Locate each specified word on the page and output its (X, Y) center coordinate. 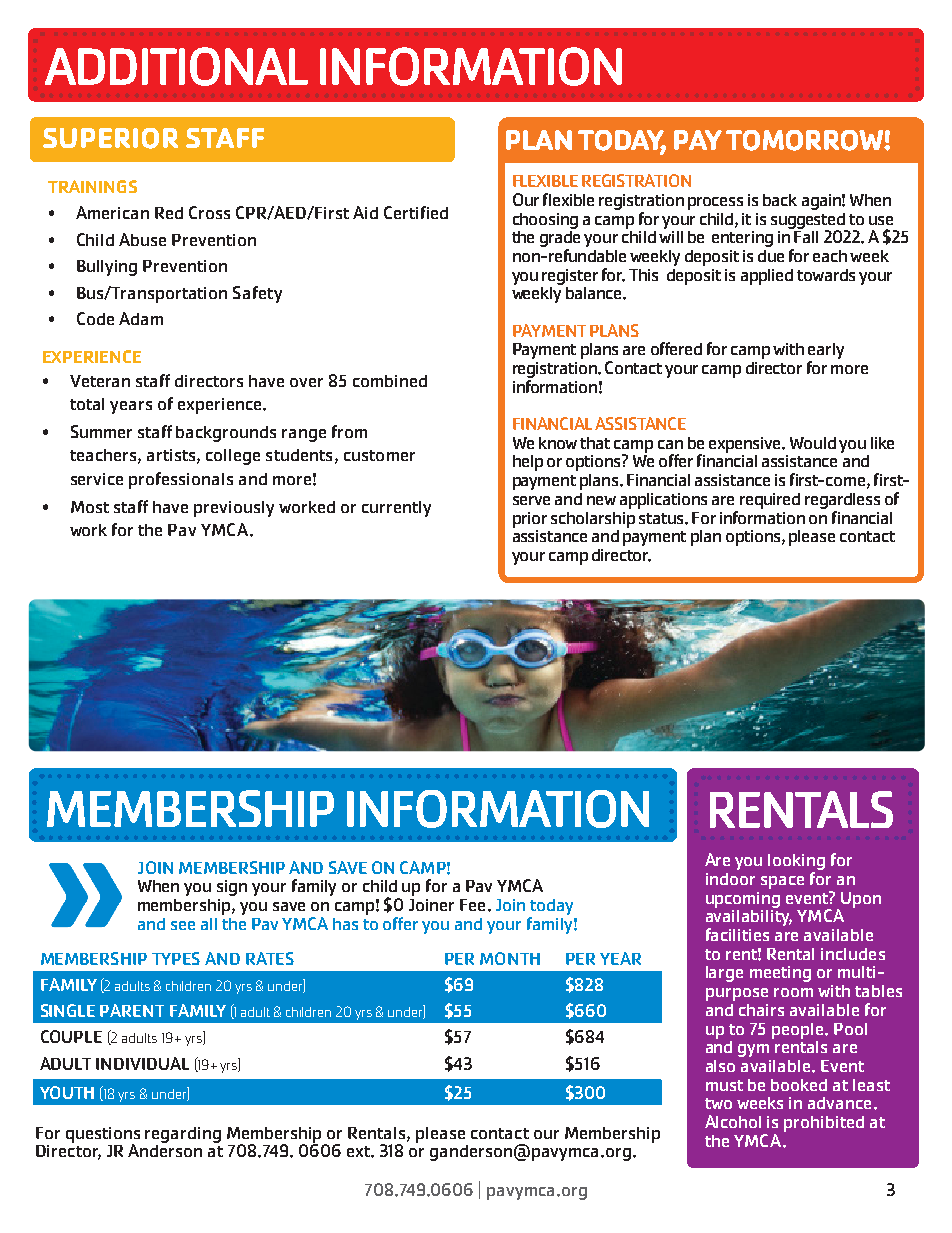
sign (232, 888)
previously (234, 509)
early (826, 352)
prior (530, 520)
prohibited (824, 1124)
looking (796, 863)
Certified (416, 212)
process (715, 203)
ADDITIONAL (176, 66)
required (770, 501)
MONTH (510, 958)
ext (359, 1151)
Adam (141, 318)
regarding (183, 1135)
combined (390, 381)
